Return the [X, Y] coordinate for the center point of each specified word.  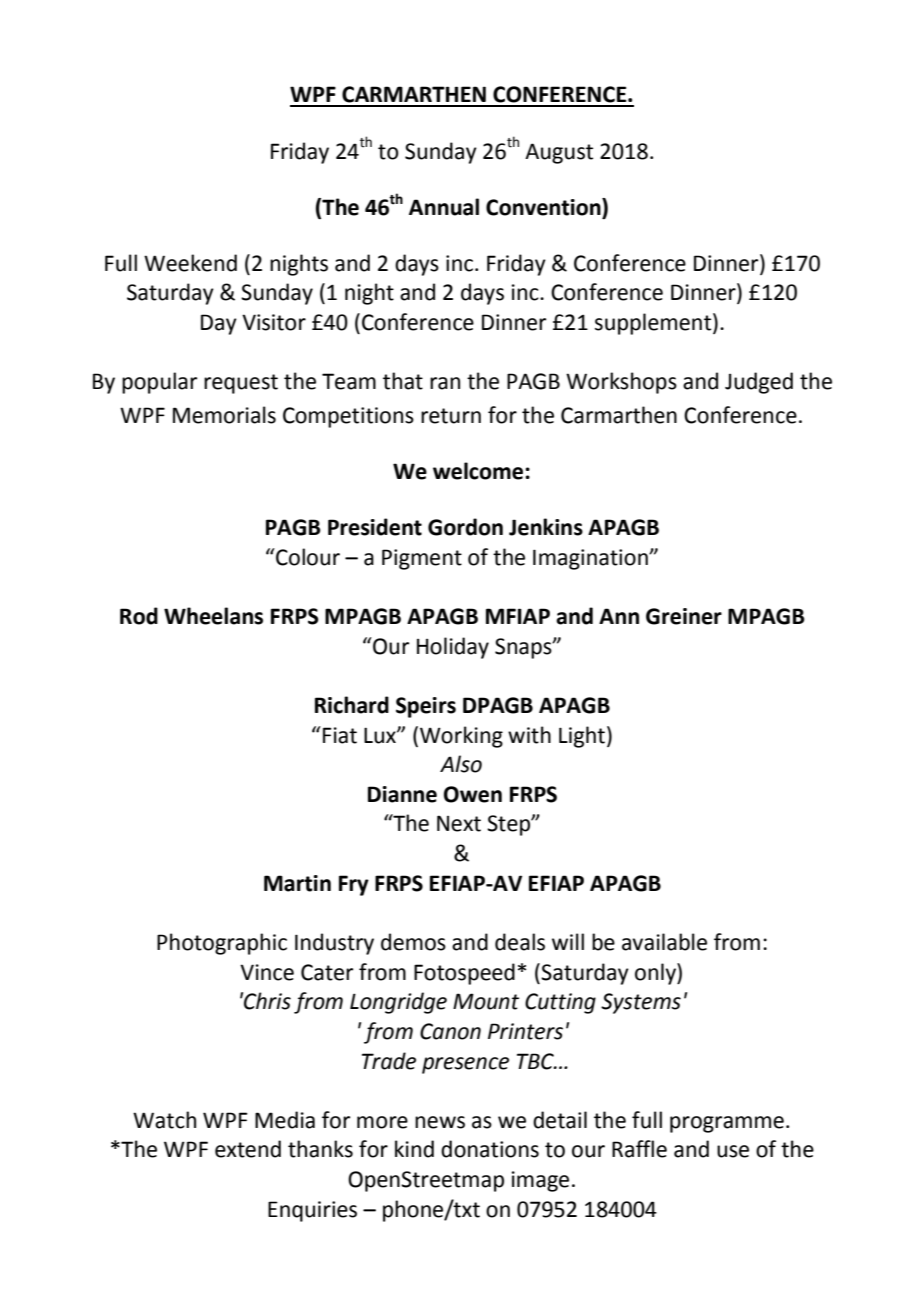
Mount [486, 1001]
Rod [139, 616]
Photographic [222, 944]
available [664, 942]
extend [248, 1149]
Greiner [684, 616]
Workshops [621, 383]
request [241, 384]
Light [582, 737]
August [559, 153]
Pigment [422, 559]
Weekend [190, 263]
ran [445, 383]
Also [461, 764]
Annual [444, 207]
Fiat [340, 735]
